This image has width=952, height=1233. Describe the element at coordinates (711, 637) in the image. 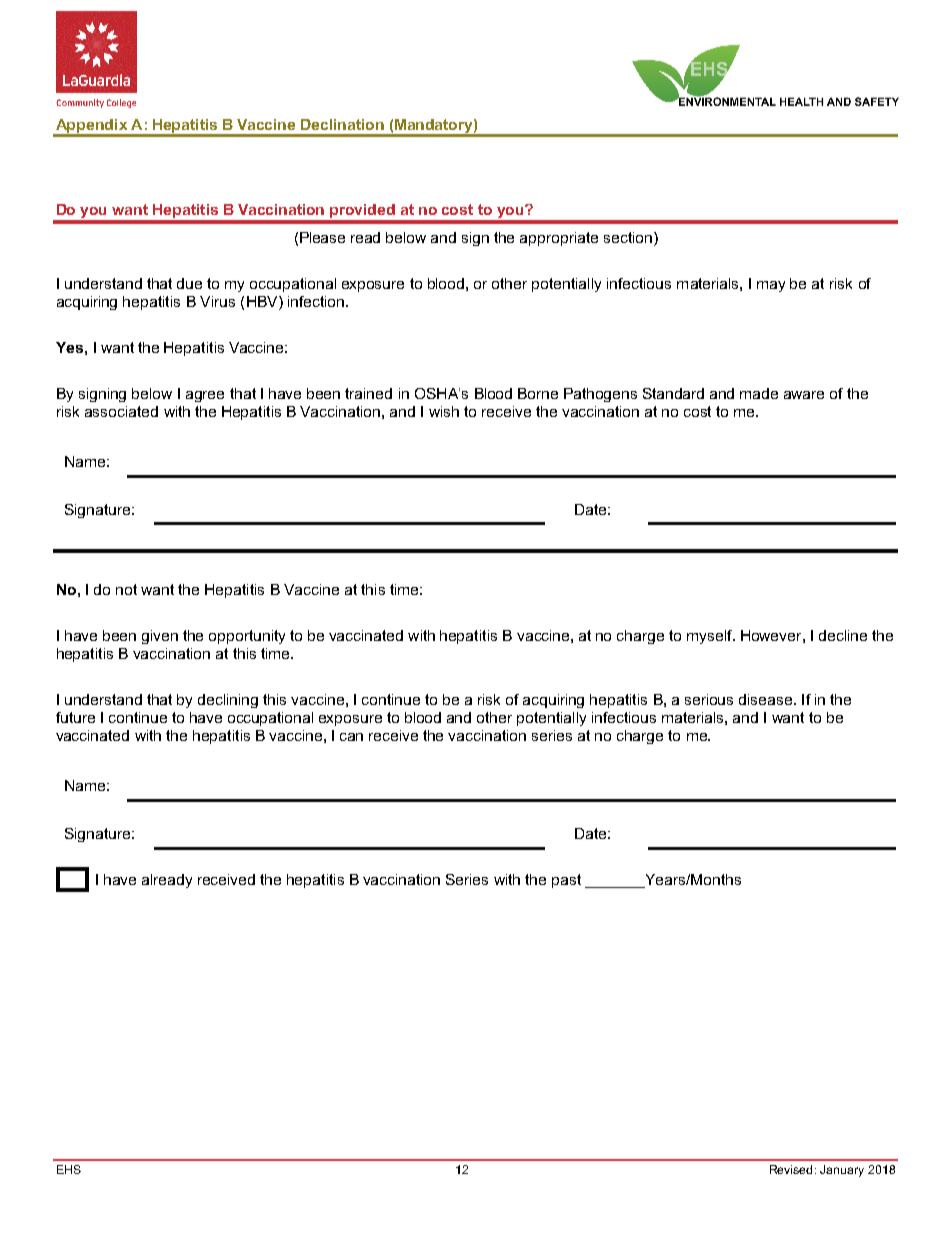

I see `myself` at that location.
